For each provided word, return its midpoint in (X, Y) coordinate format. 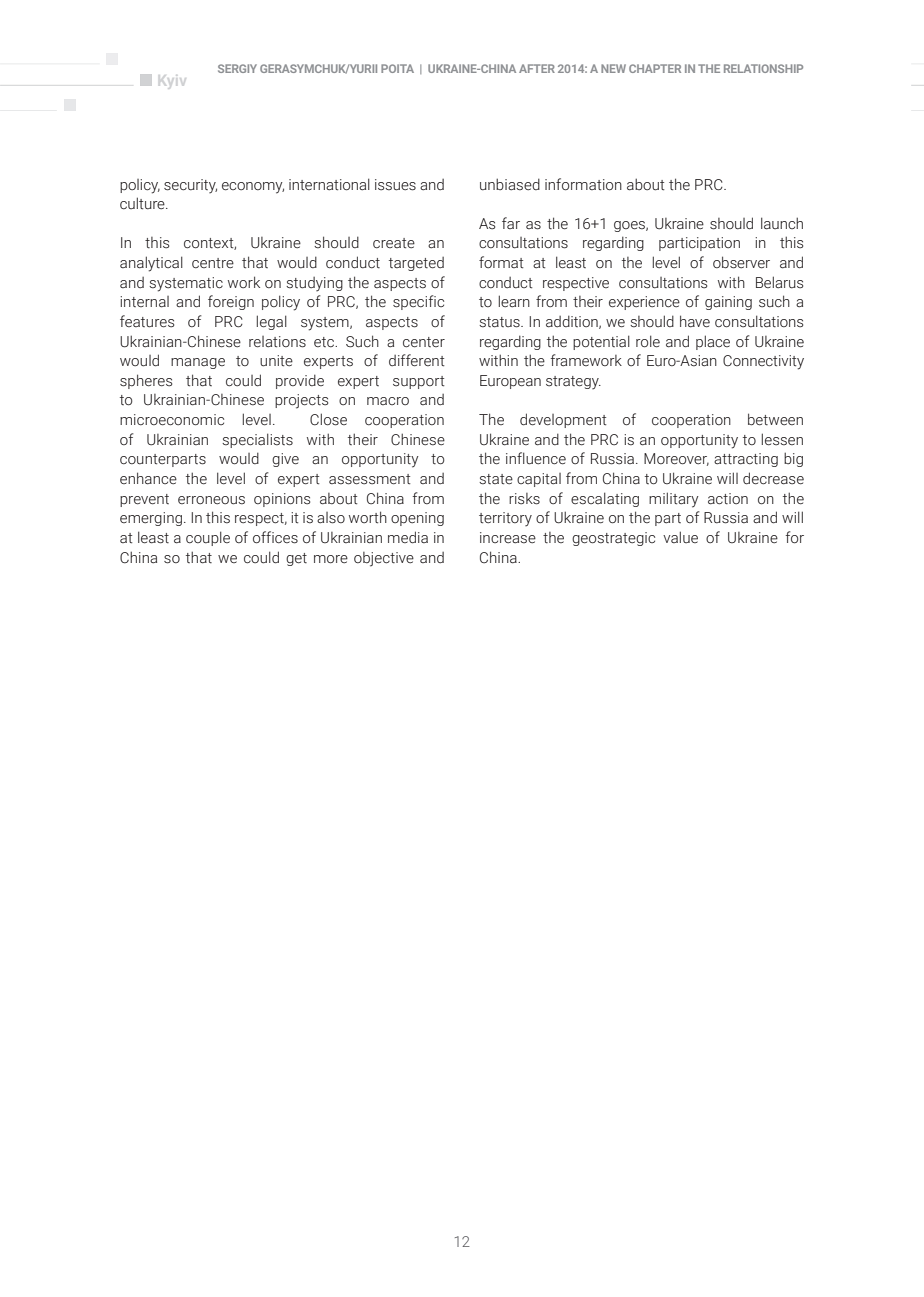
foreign (231, 302)
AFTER (537, 68)
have (695, 321)
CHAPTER (655, 68)
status (500, 322)
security (190, 186)
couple (208, 538)
